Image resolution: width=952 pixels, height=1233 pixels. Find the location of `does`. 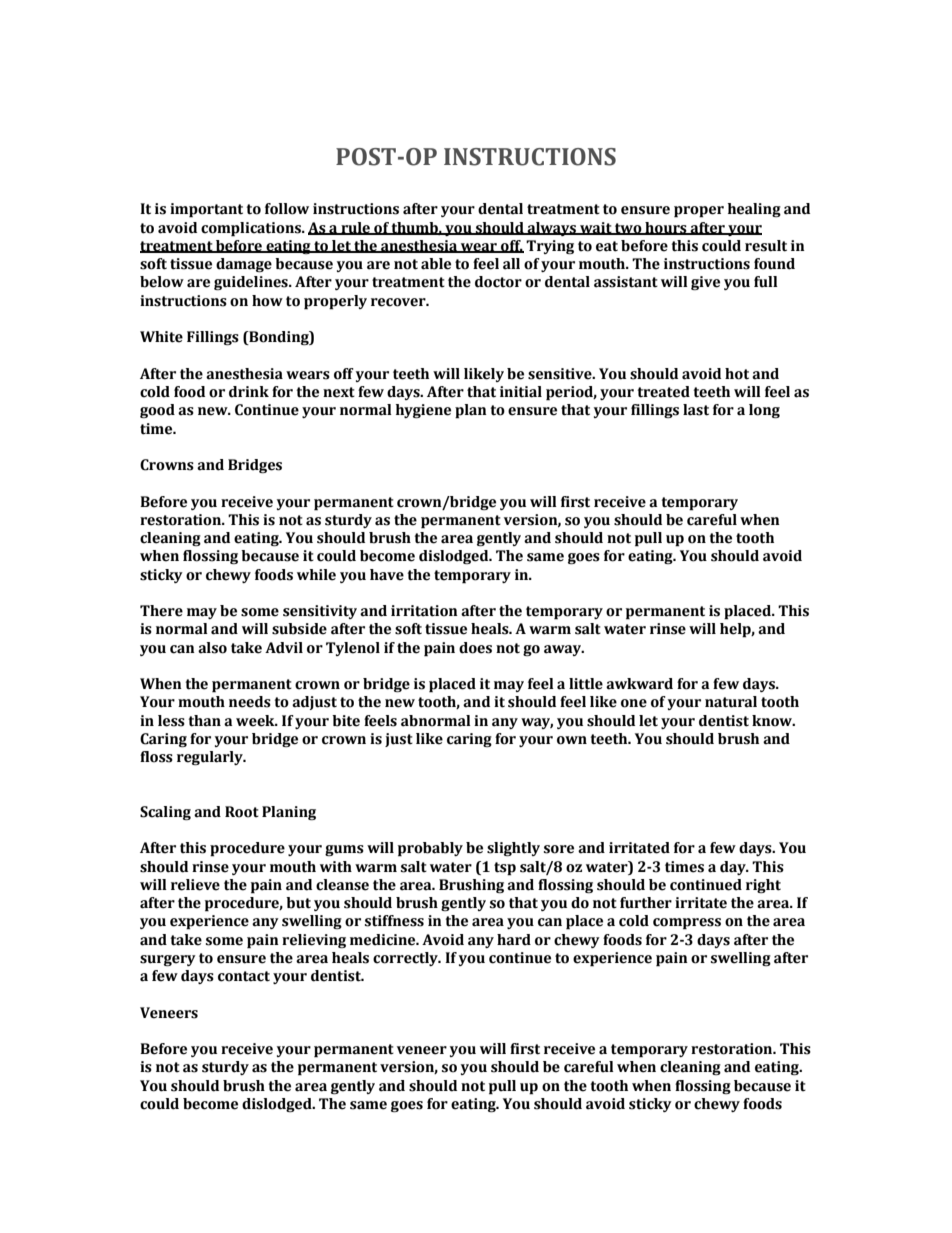

does is located at coordinates (475, 648).
